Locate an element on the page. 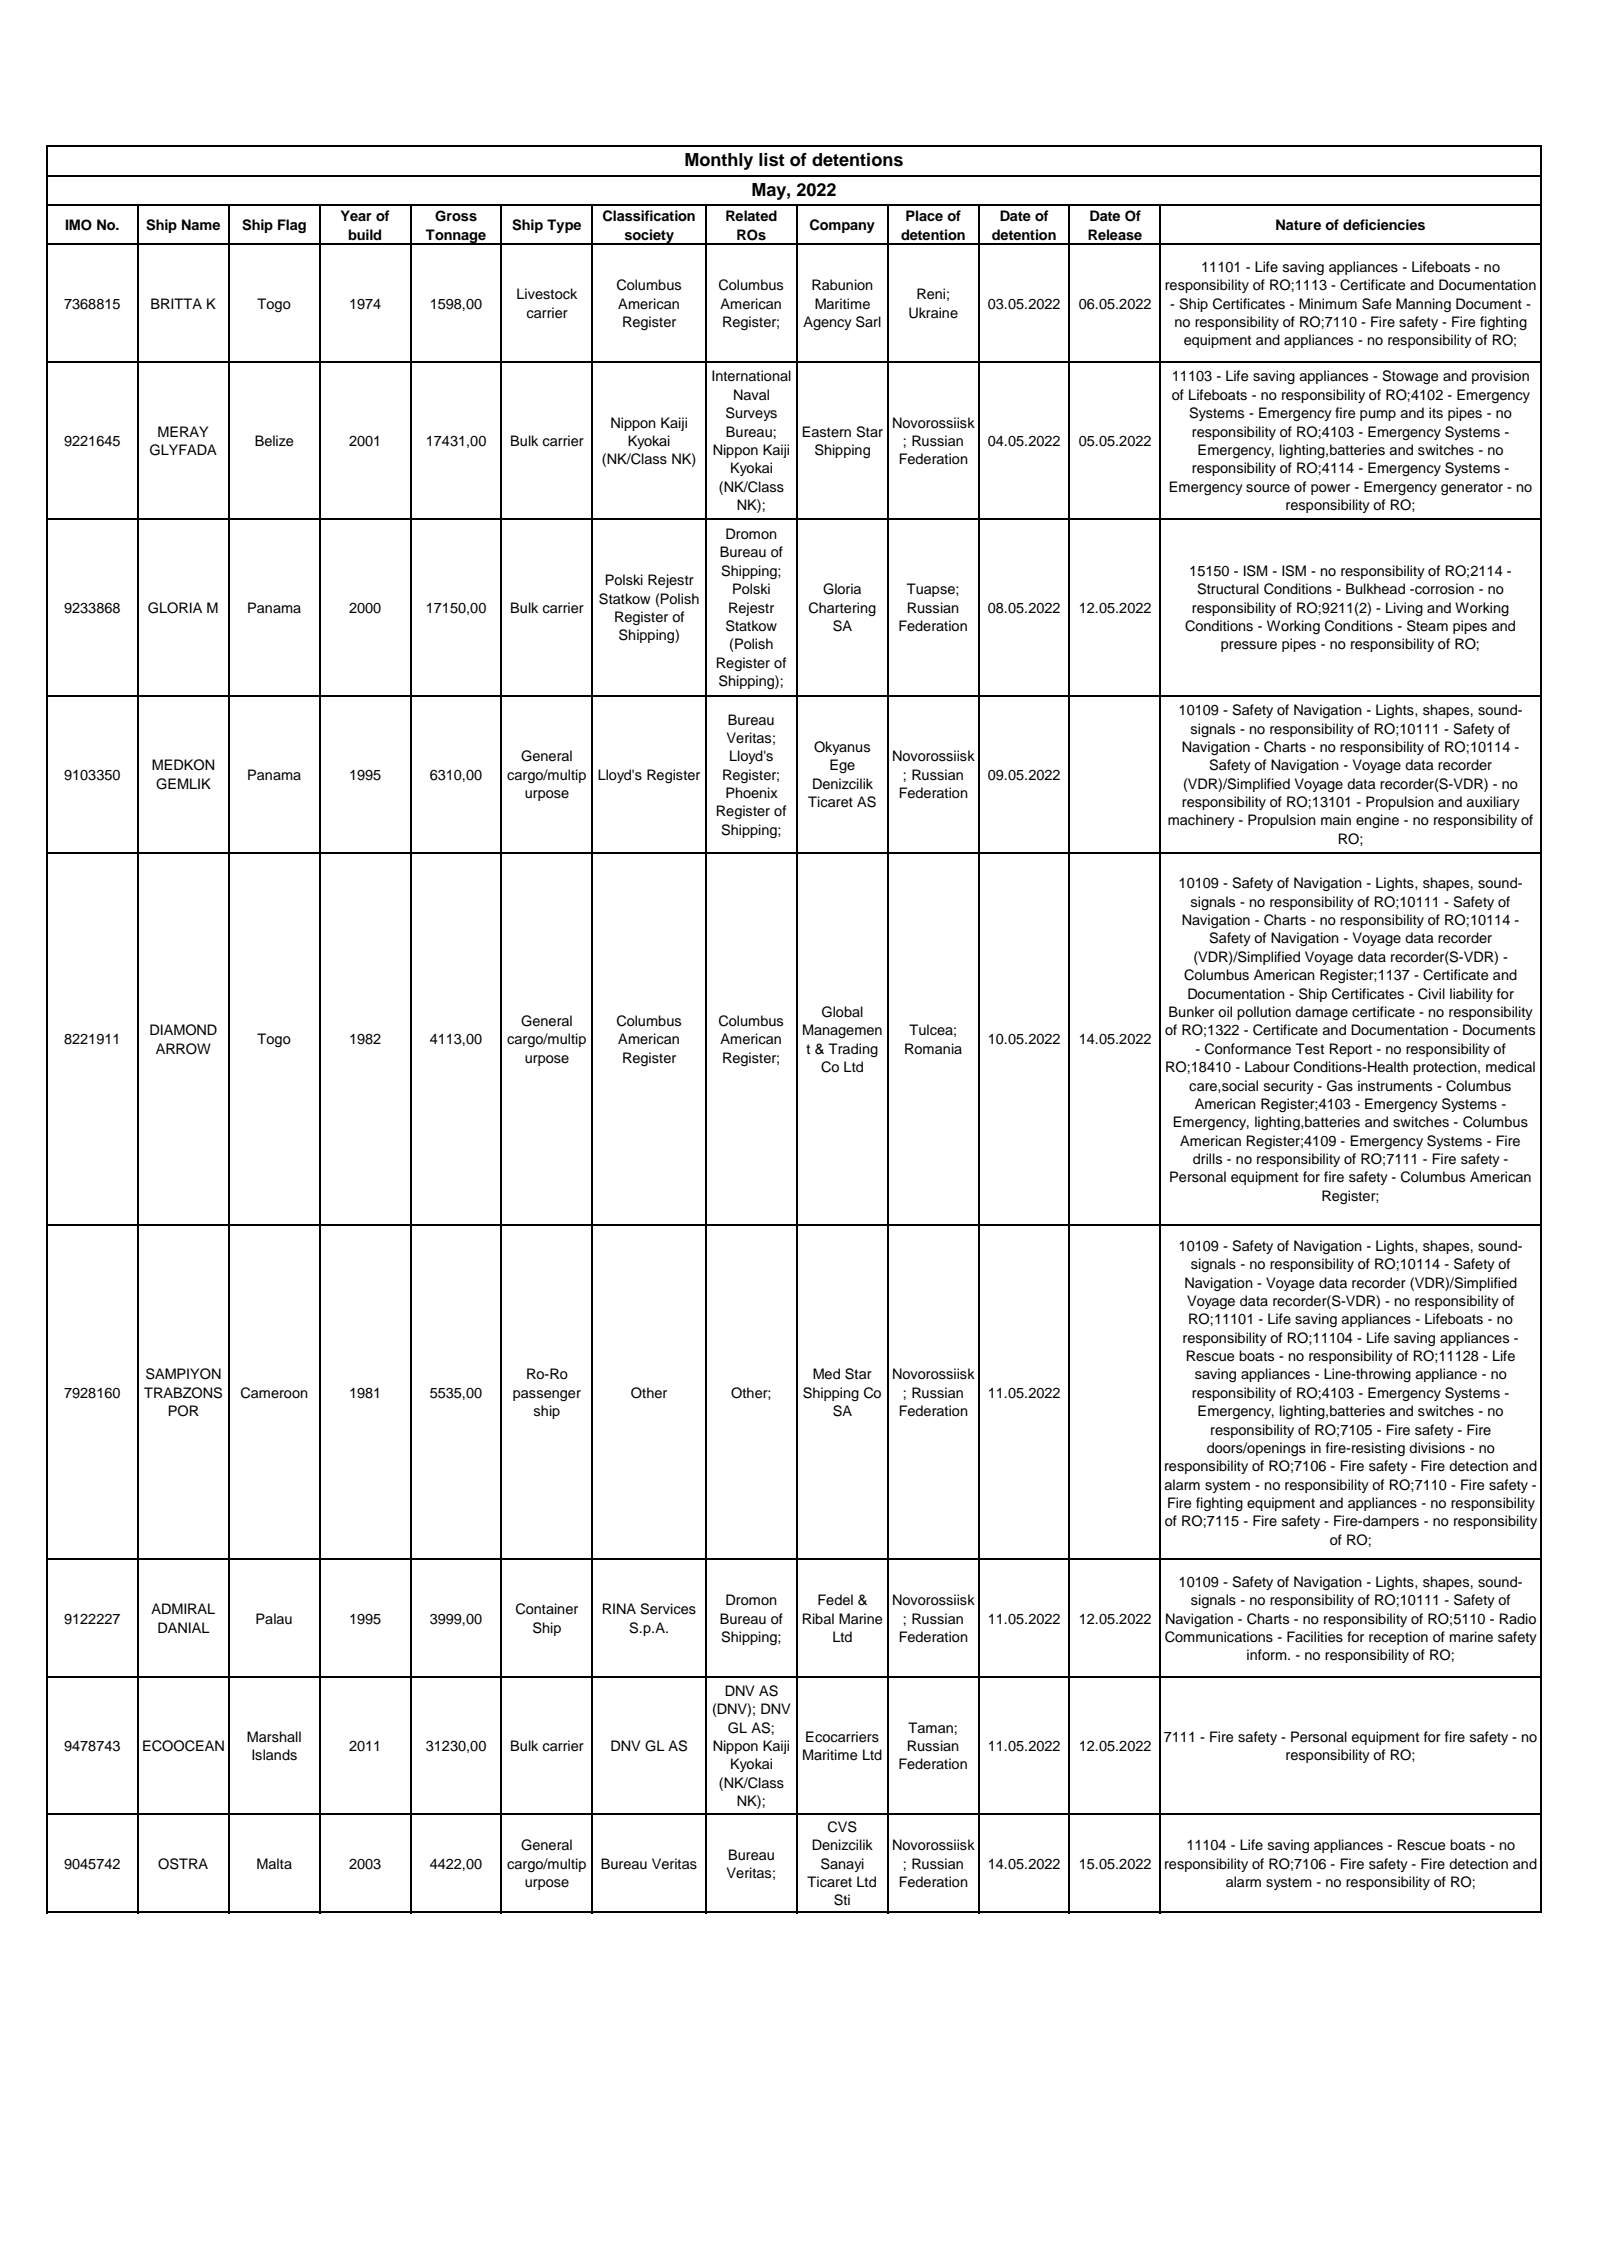 Image resolution: width=1599 pixels, height=2262 pixels. Trading is located at coordinates (853, 1050).
